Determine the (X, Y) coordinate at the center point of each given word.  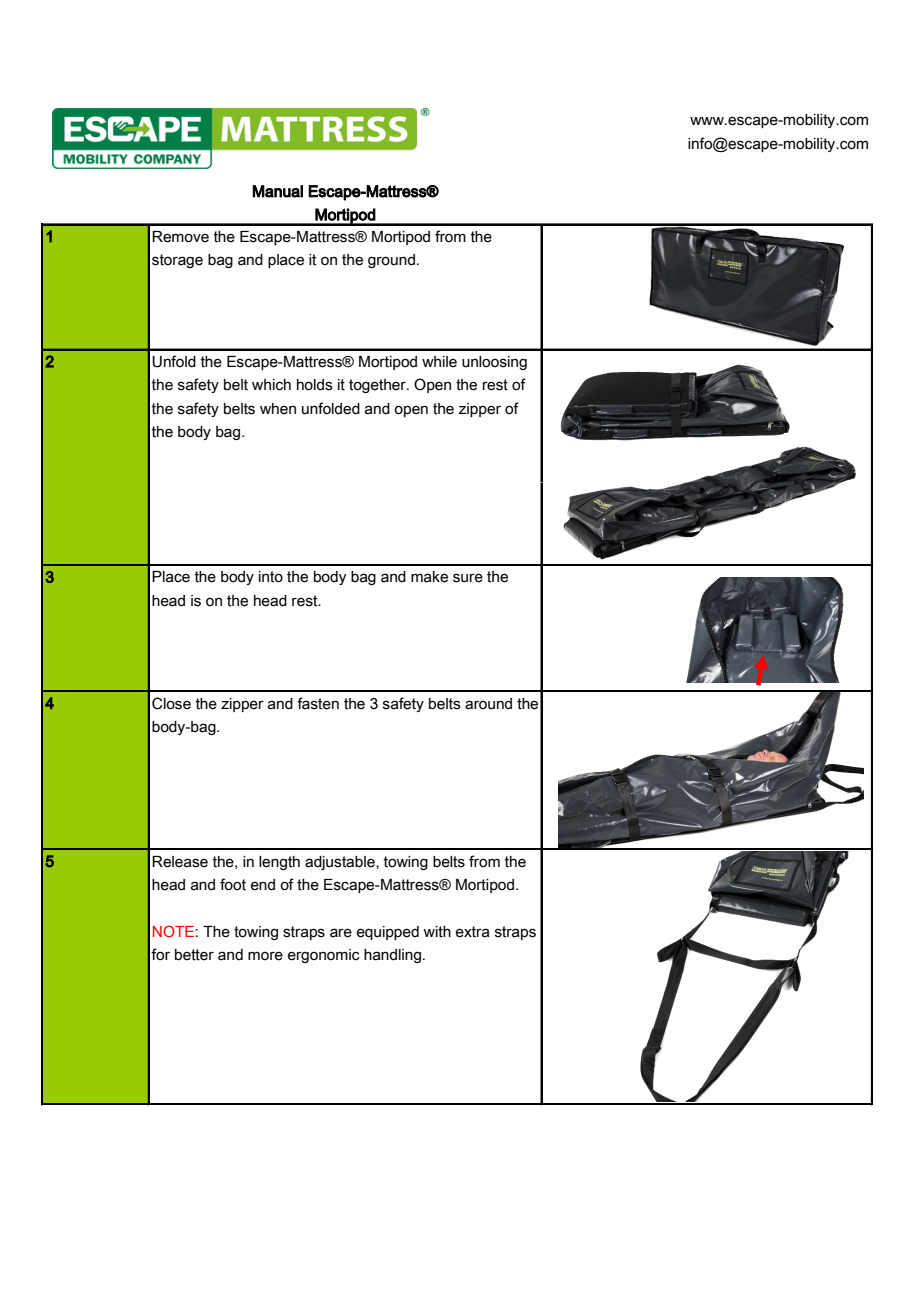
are (341, 933)
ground (391, 261)
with (437, 932)
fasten (318, 703)
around (488, 704)
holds (315, 385)
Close (171, 703)
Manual (277, 191)
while (439, 362)
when (278, 409)
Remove (180, 237)
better (194, 955)
